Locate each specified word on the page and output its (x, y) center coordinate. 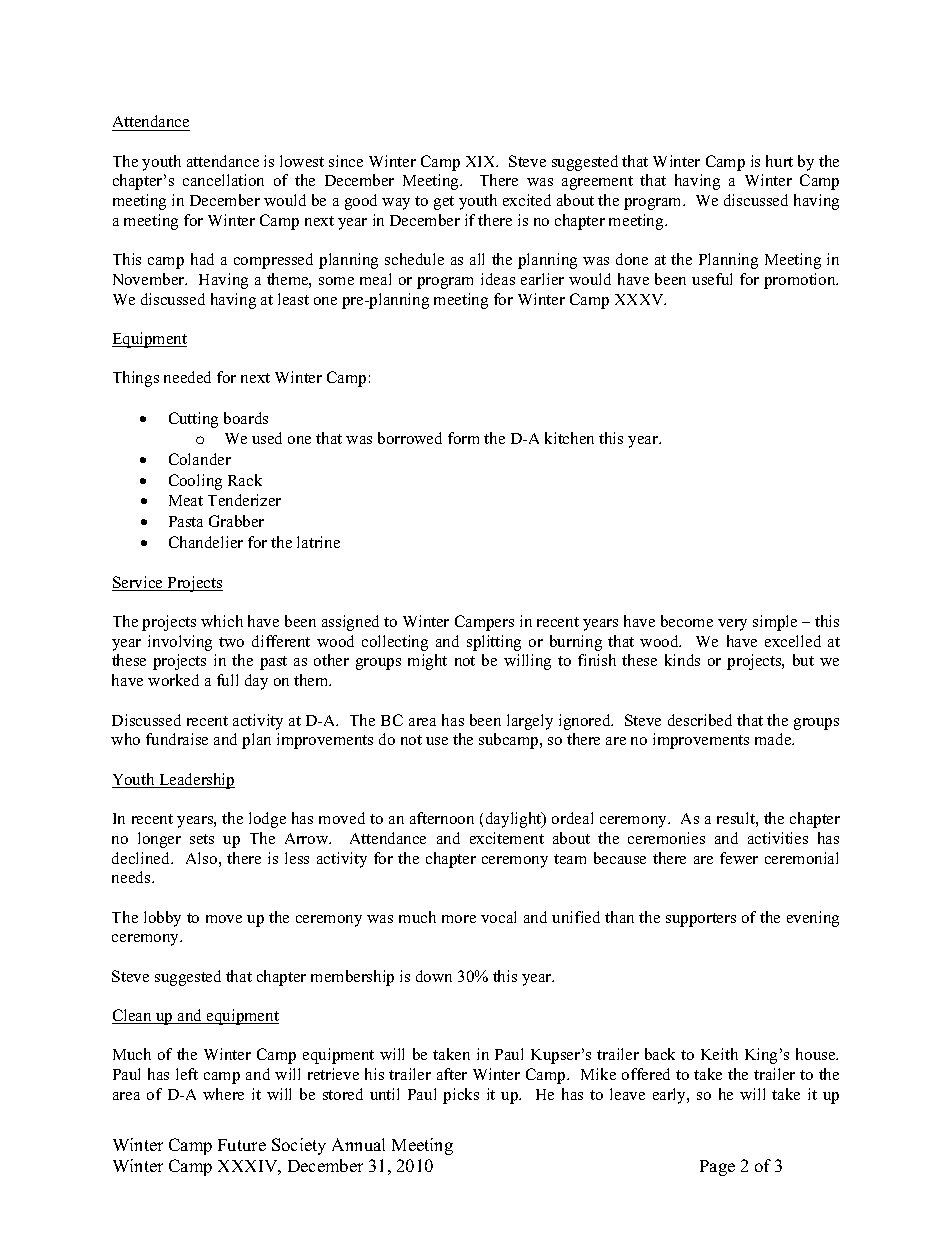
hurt (779, 161)
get (444, 203)
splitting (494, 643)
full (227, 680)
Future (242, 1145)
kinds (682, 660)
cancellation (223, 180)
